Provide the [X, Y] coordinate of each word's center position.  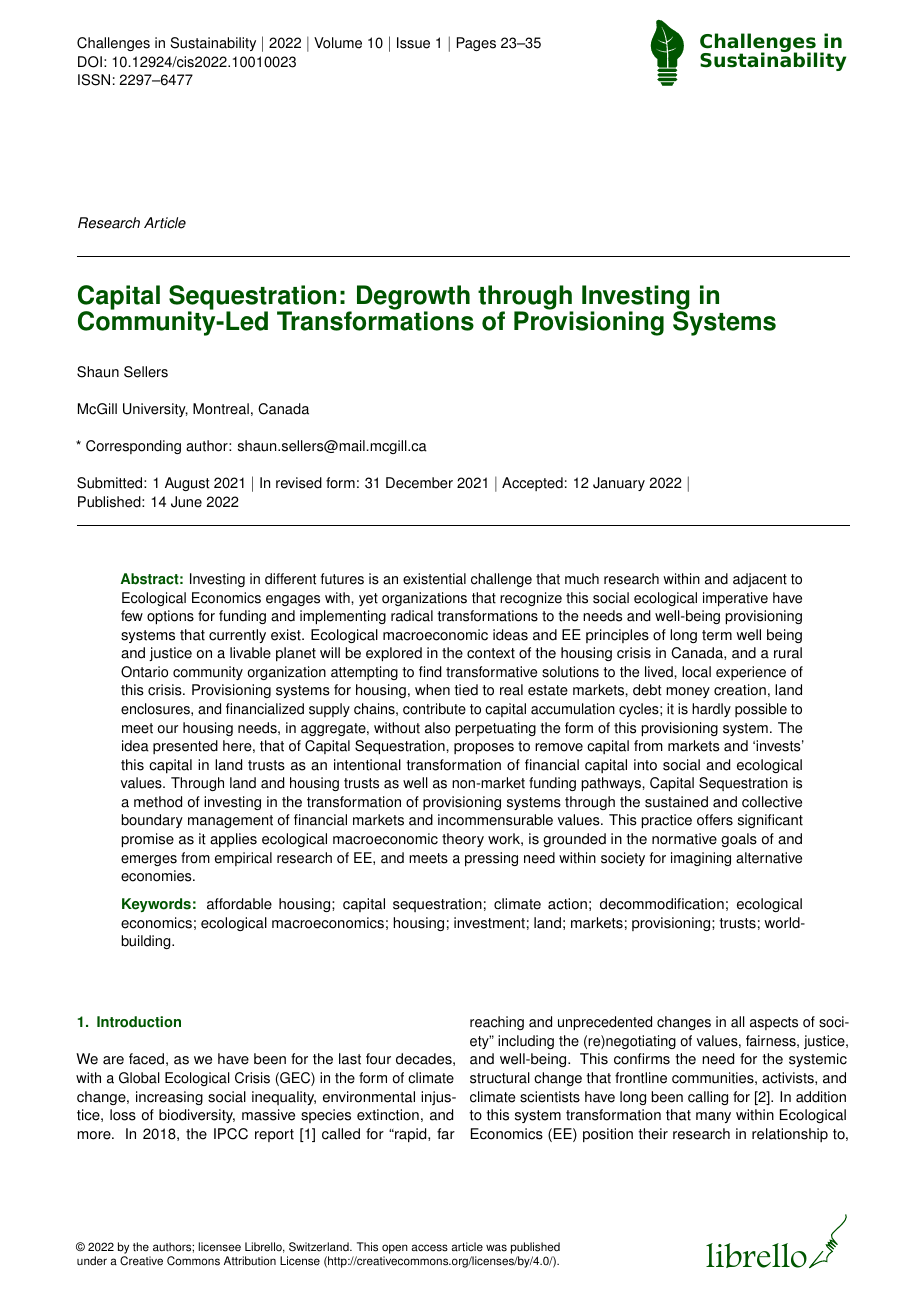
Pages [476, 44]
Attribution [250, 1261]
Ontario [144, 672]
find [430, 672]
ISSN [94, 80]
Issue [413, 43]
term [717, 635]
